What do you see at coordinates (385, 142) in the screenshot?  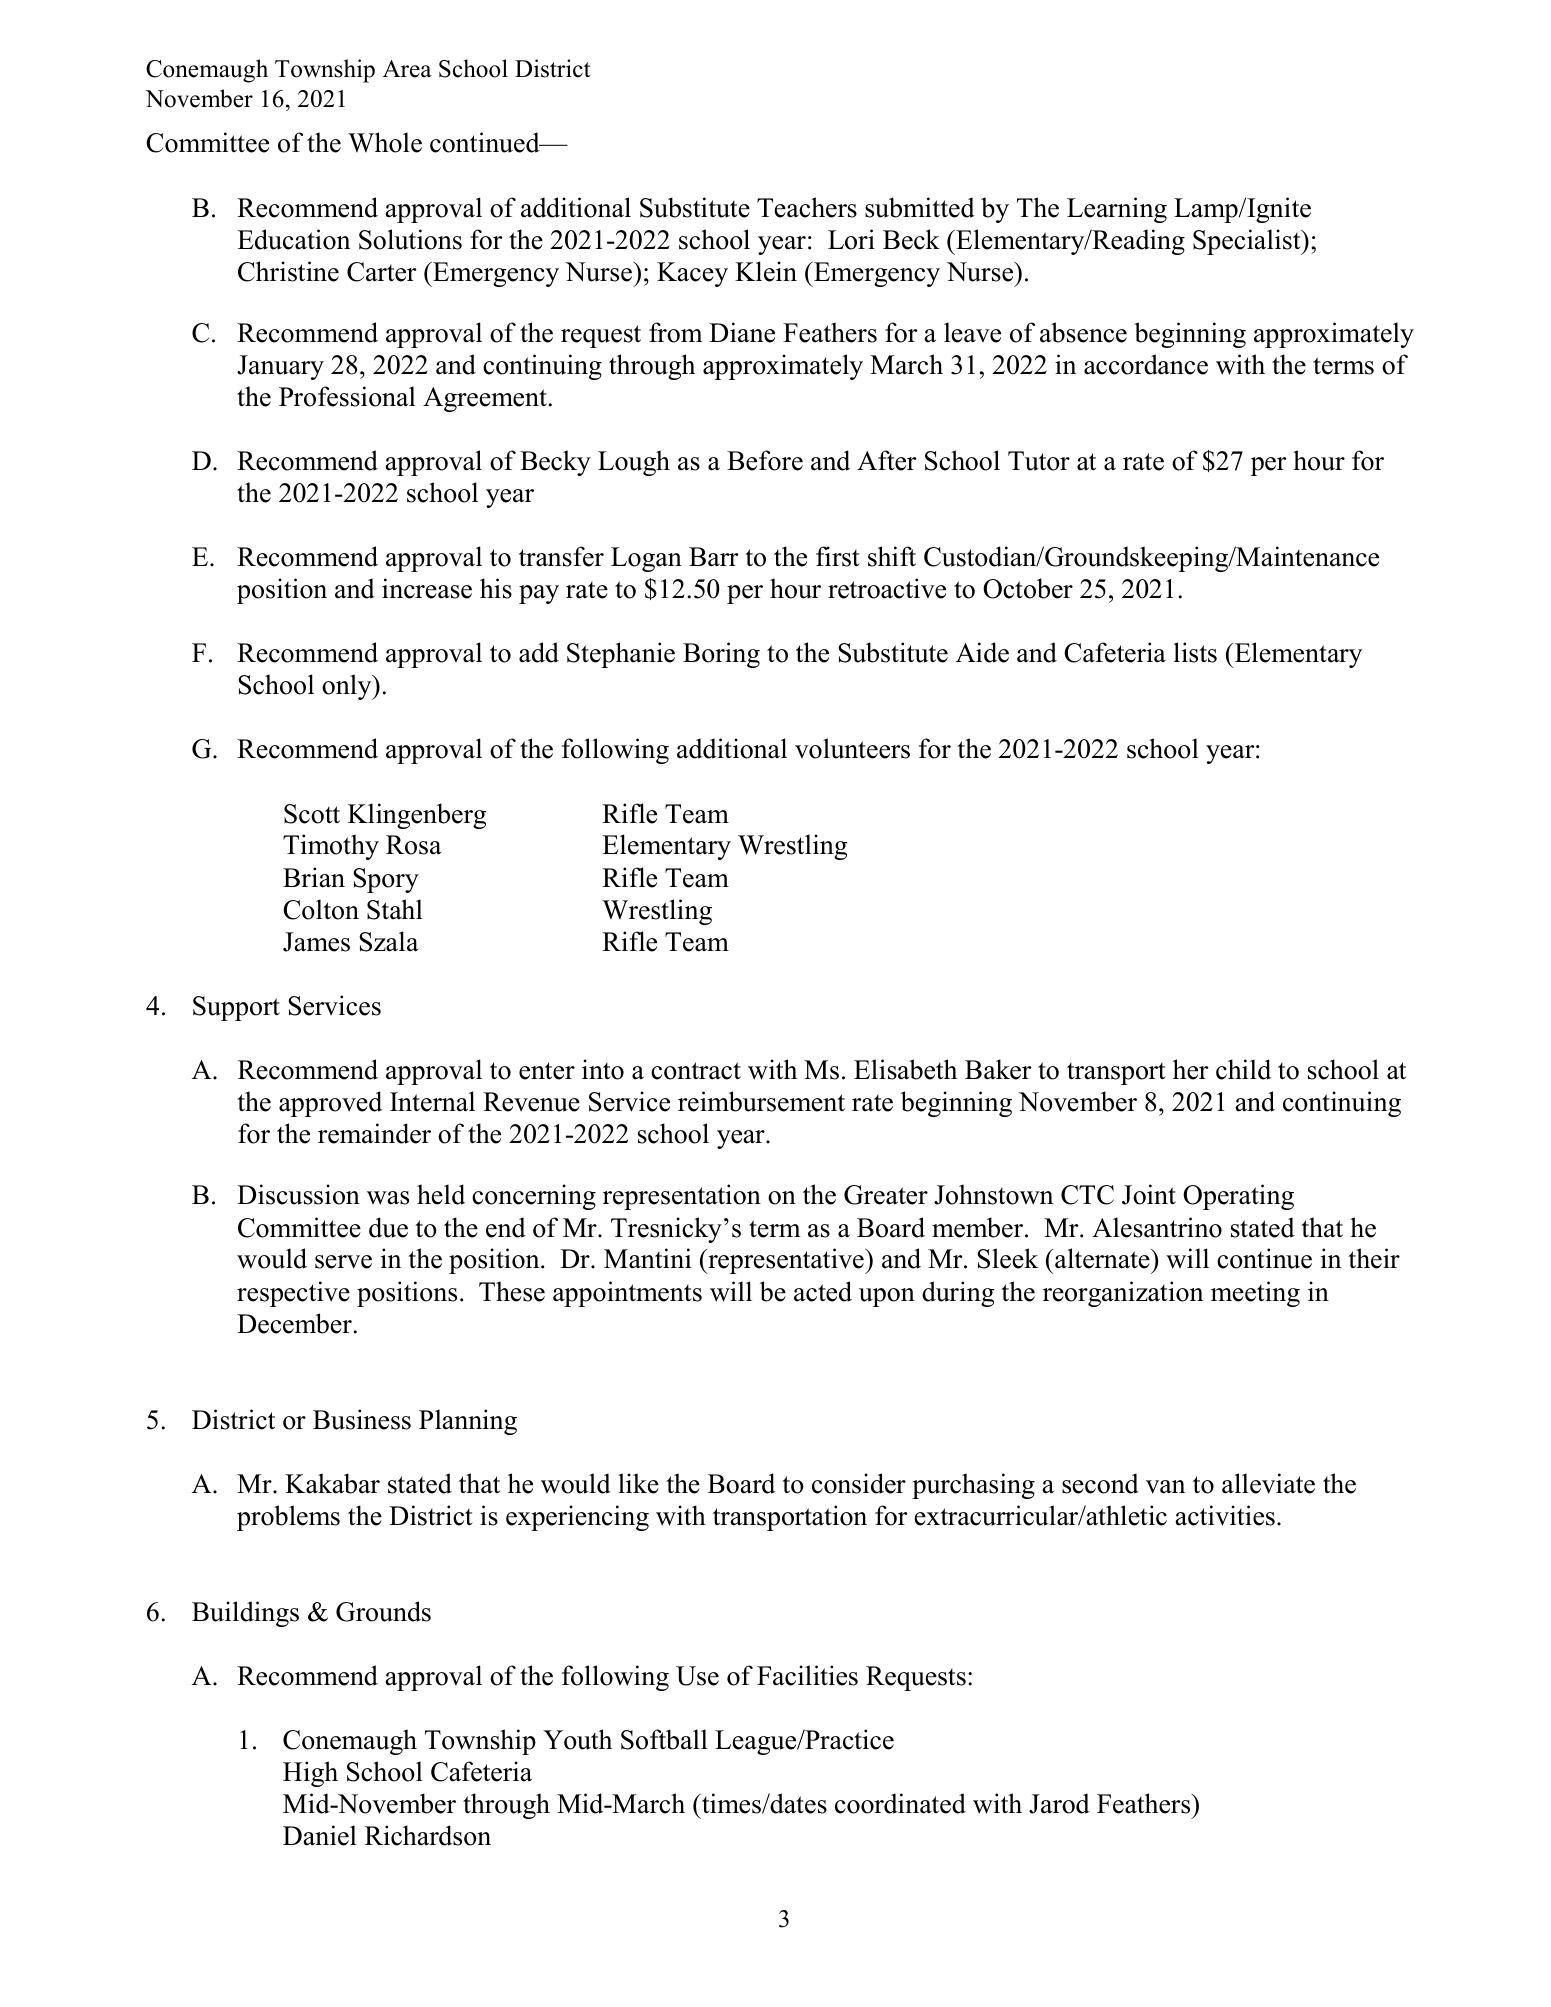 I see `Whole` at bounding box center [385, 142].
